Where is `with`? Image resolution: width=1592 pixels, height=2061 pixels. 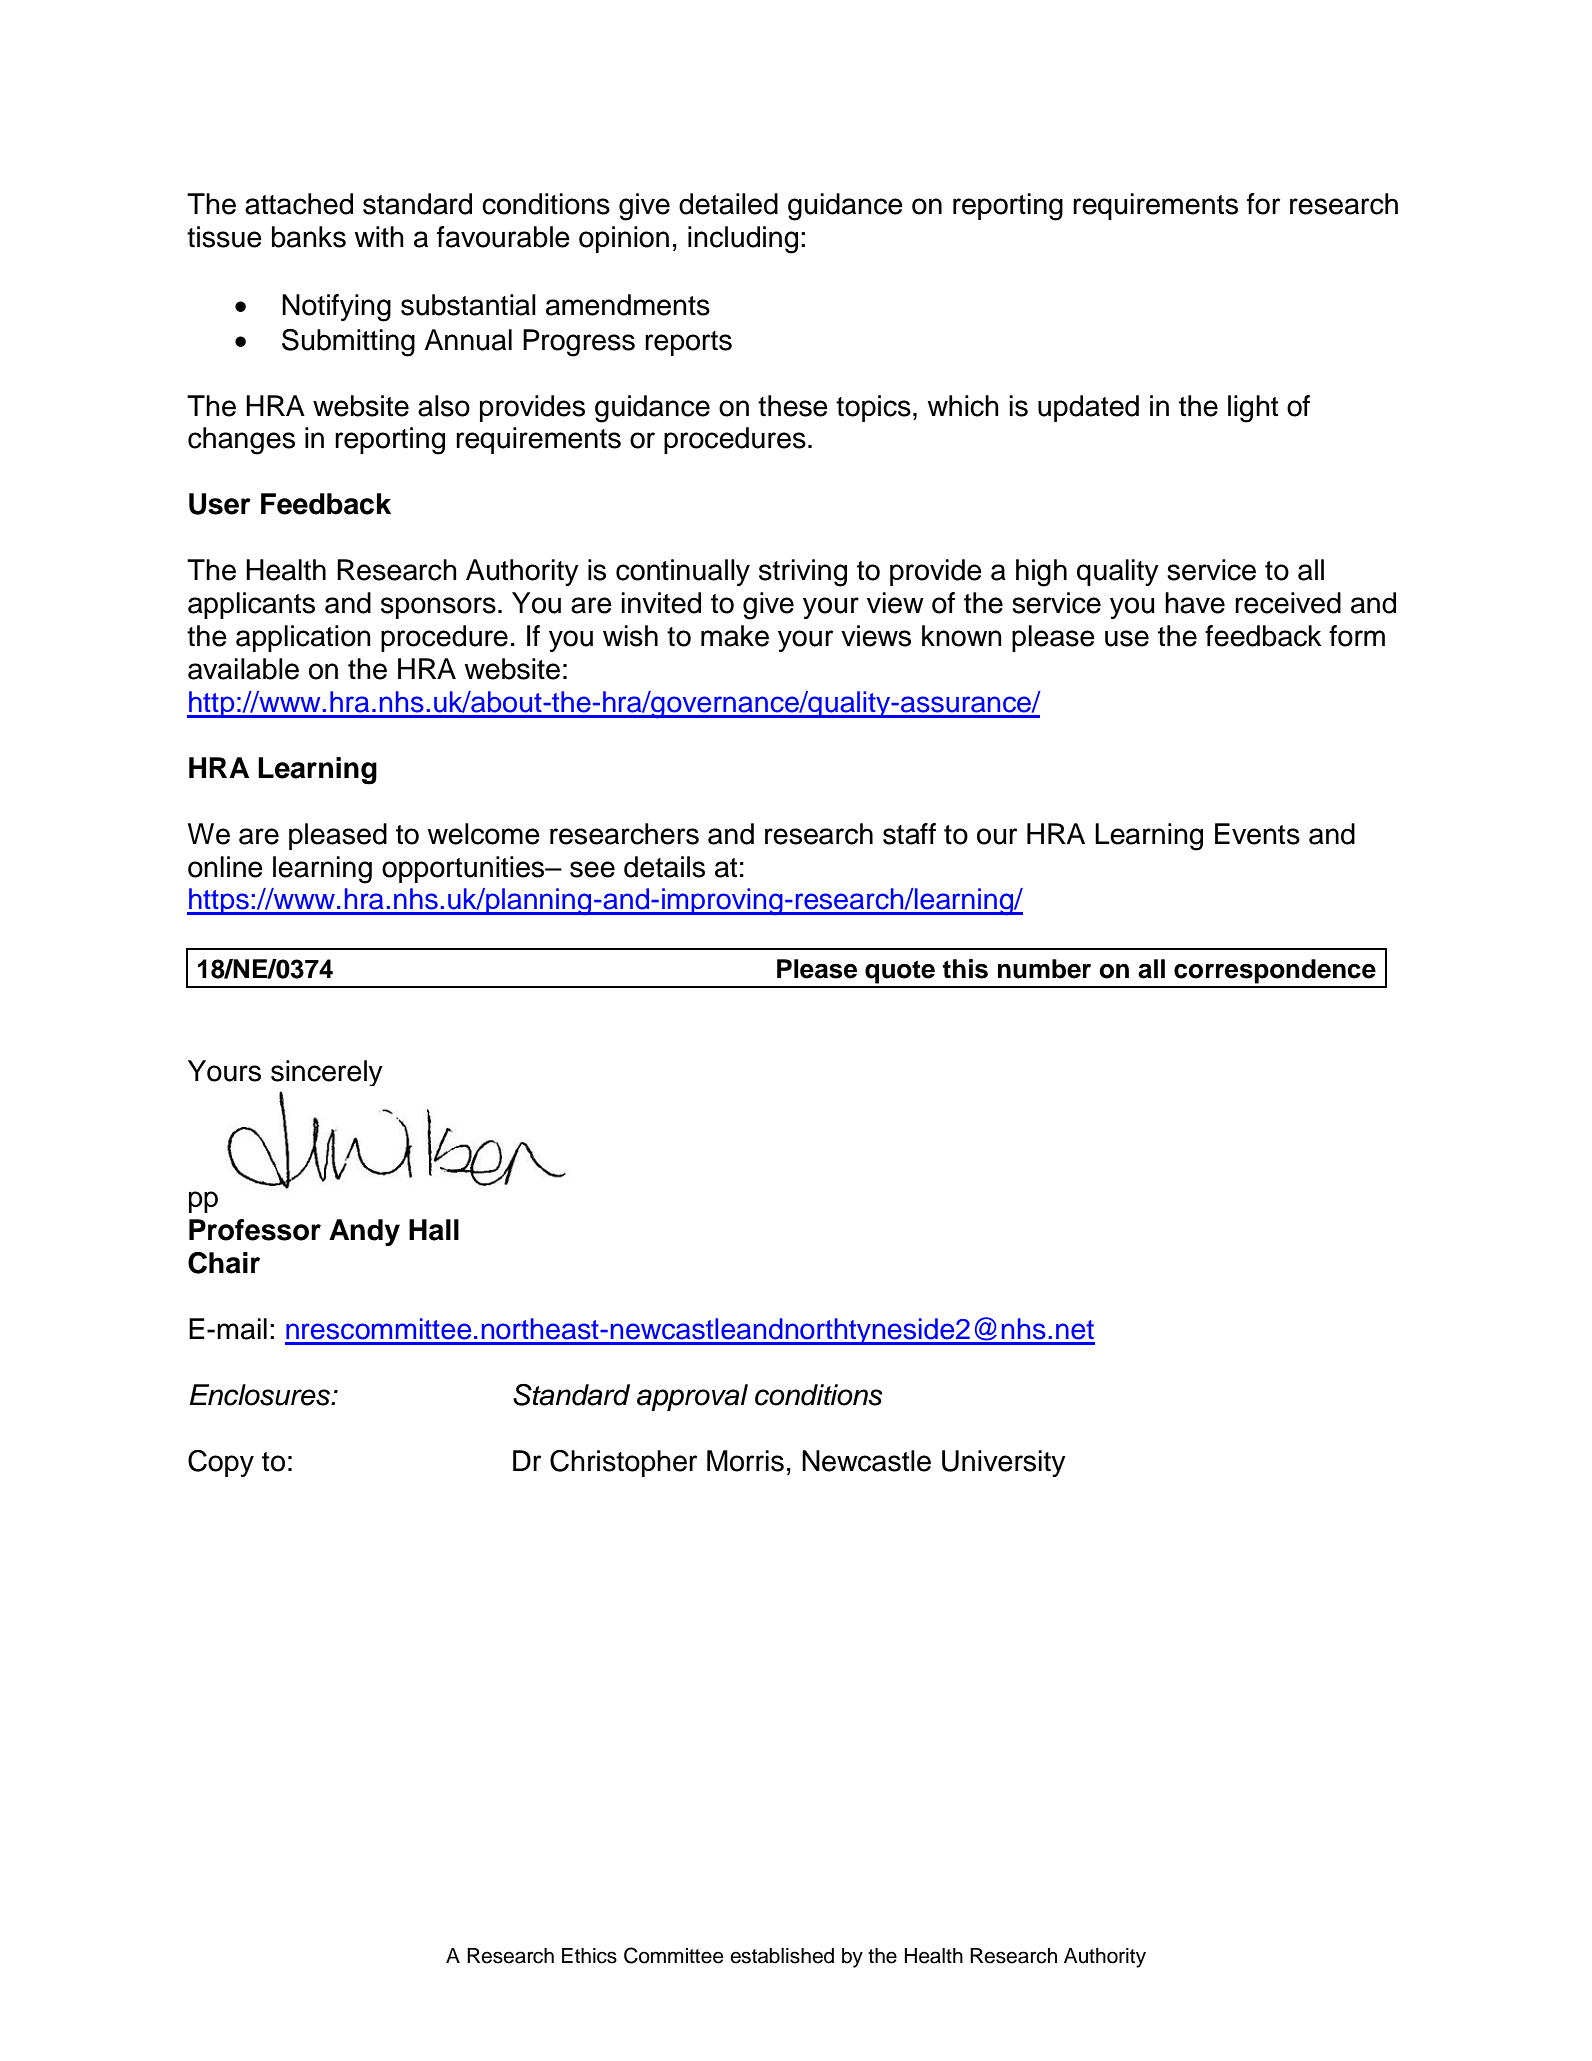 with is located at coordinates (379, 237).
